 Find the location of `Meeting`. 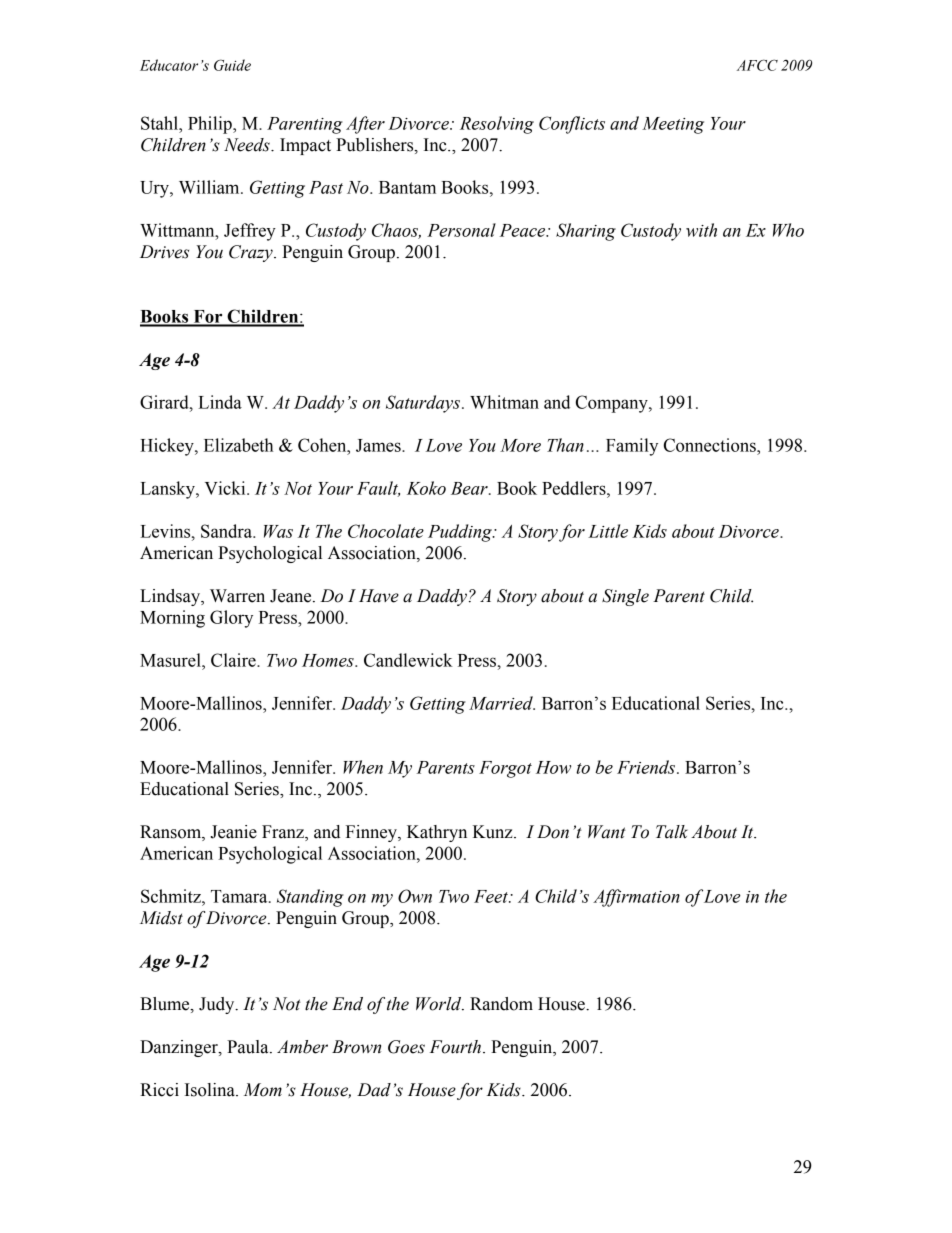

Meeting is located at coordinates (673, 125).
